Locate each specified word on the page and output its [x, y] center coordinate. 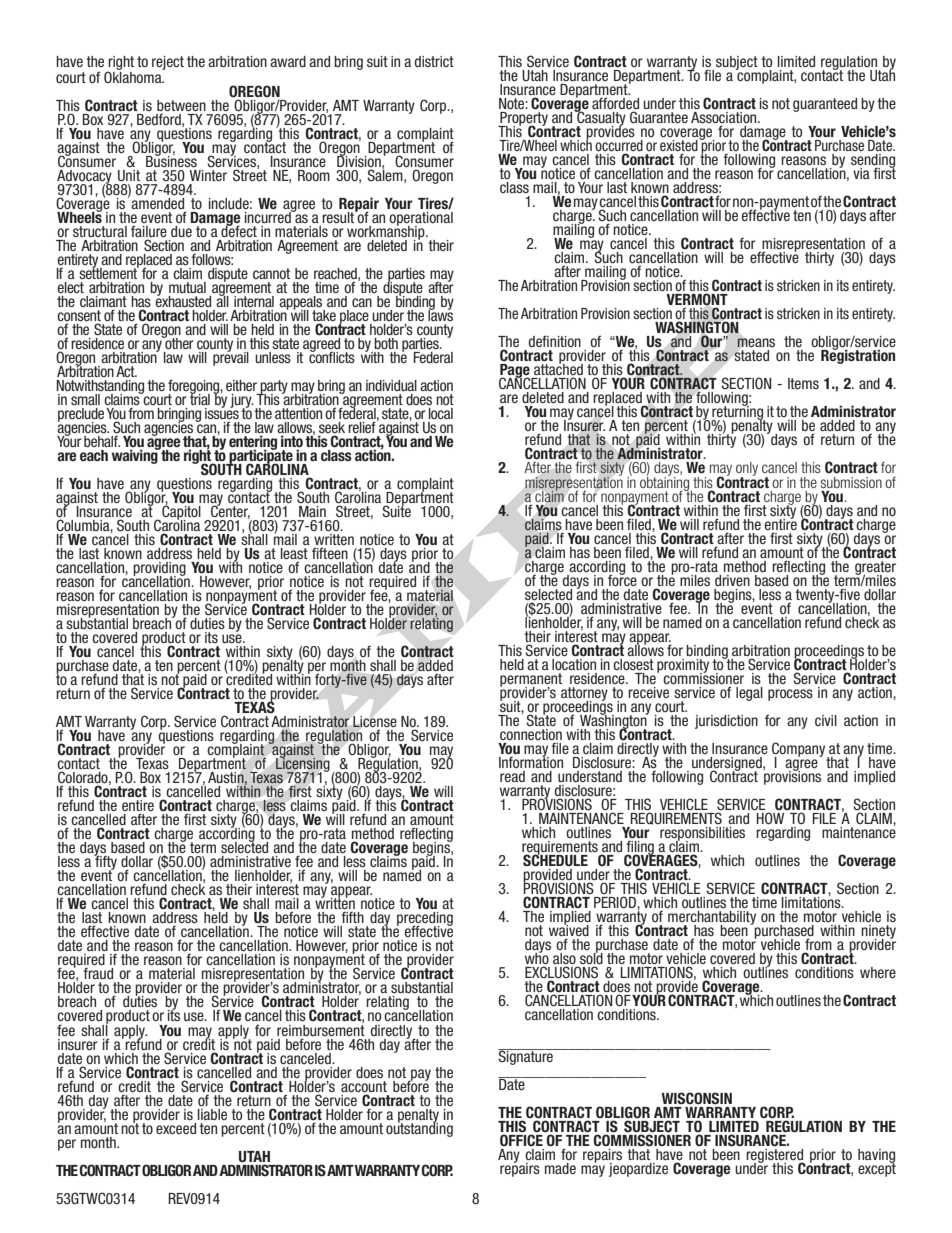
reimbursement [321, 1029]
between [181, 105]
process [790, 695]
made [560, 1168]
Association [725, 119]
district [434, 61]
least [294, 555]
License [375, 723]
